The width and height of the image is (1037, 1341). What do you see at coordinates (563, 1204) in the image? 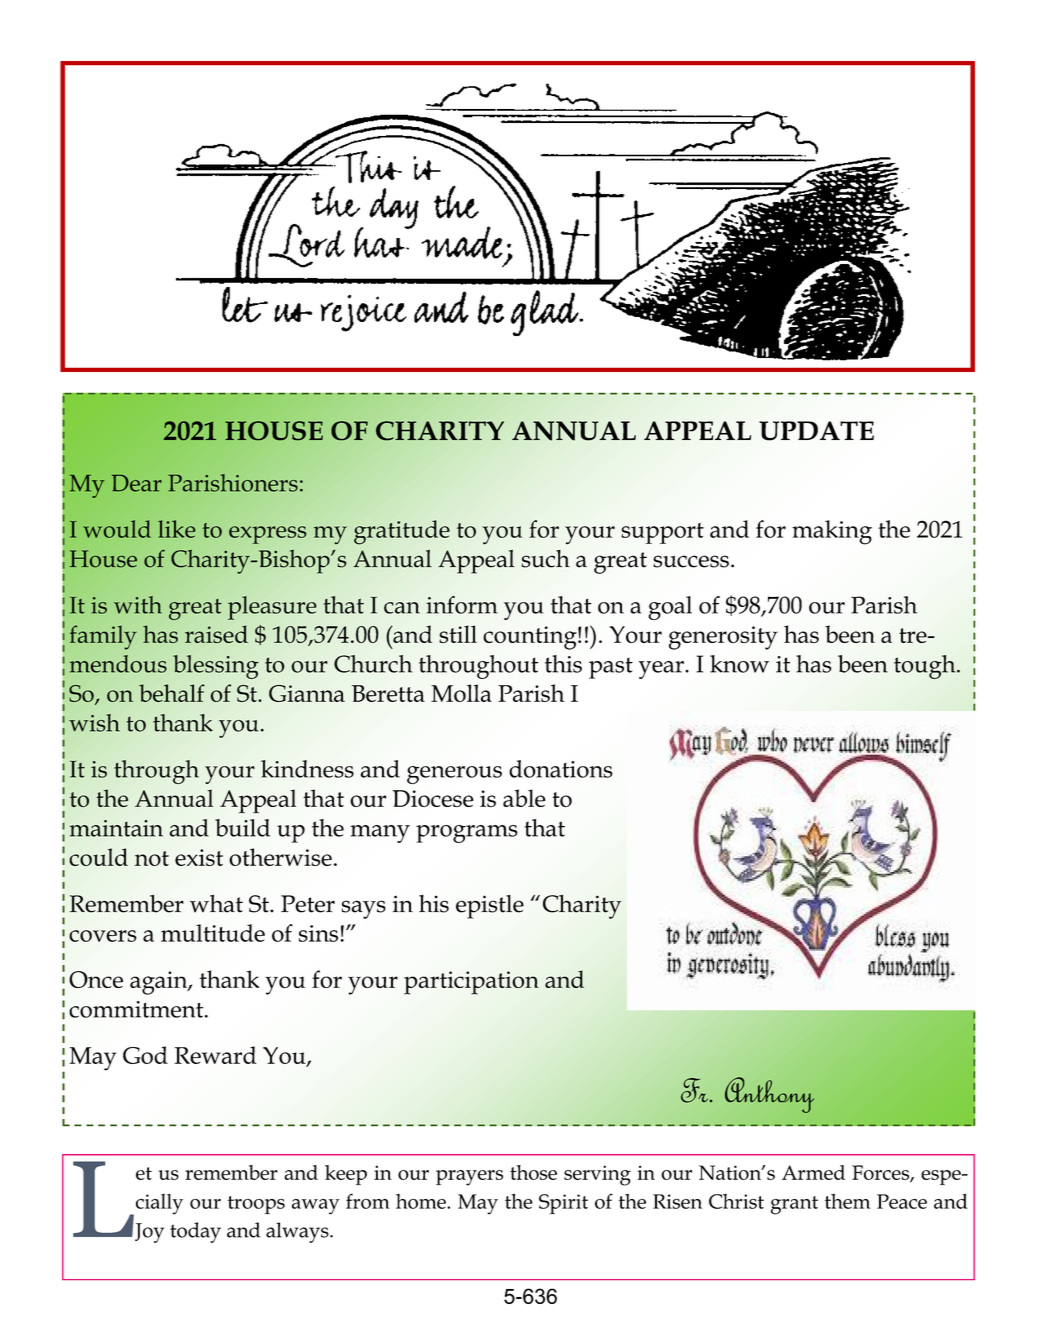
I see `Spirit` at bounding box center [563, 1204].
